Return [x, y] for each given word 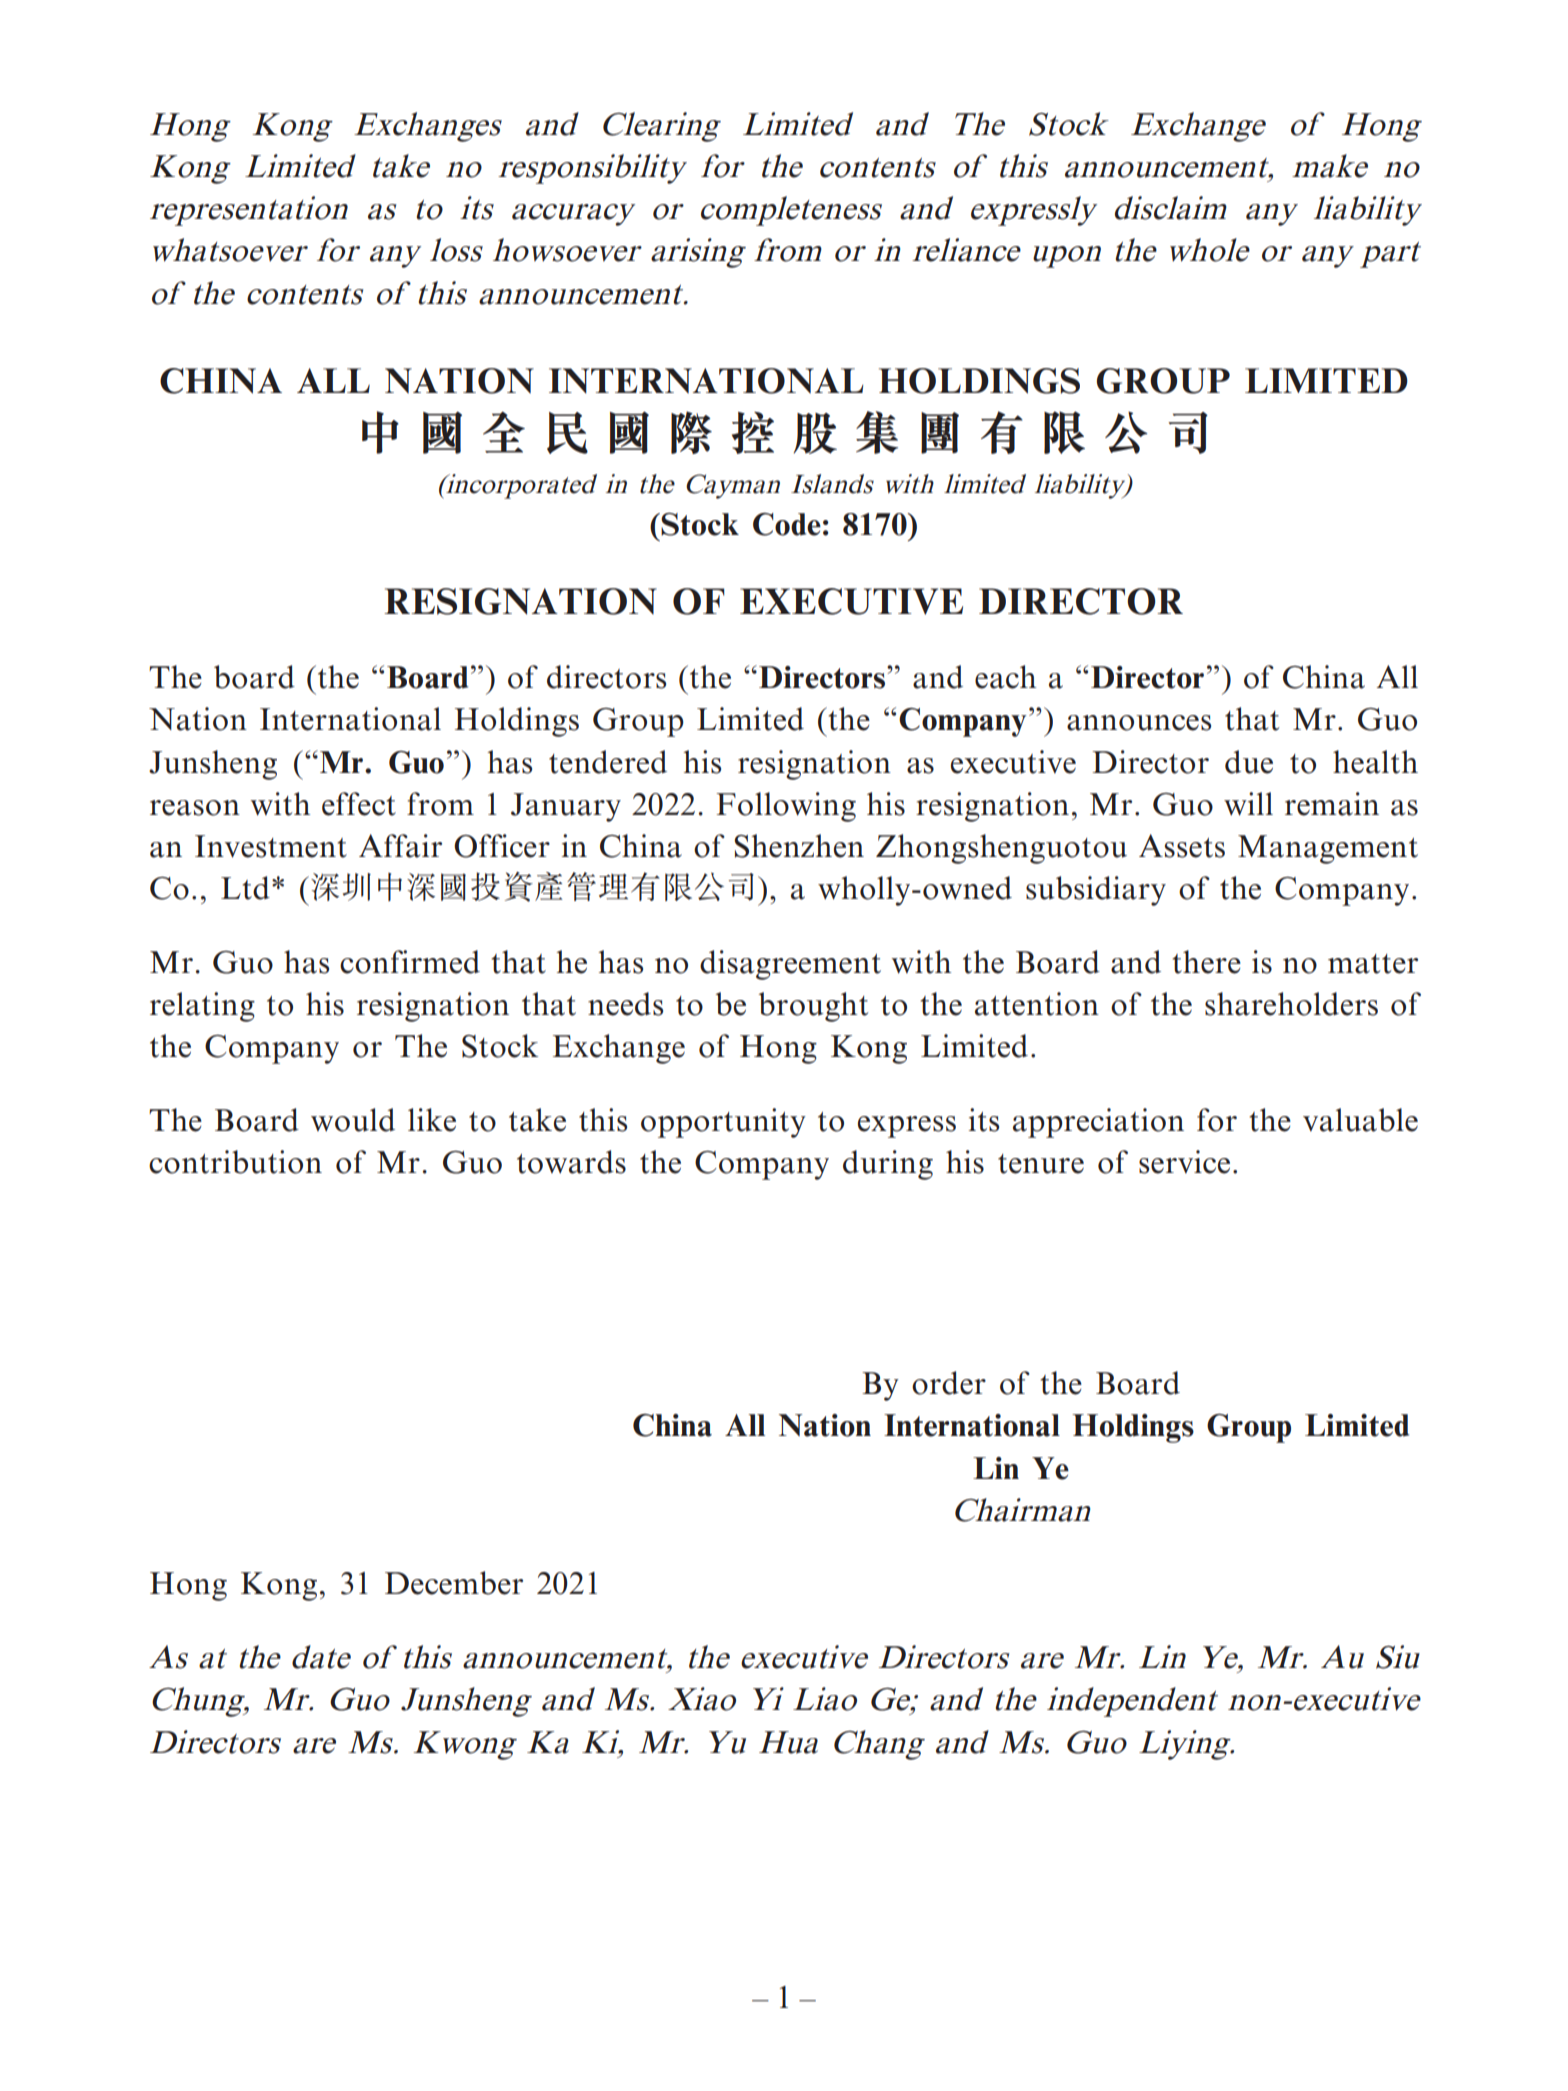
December [454, 1583]
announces [1139, 723]
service [1184, 1162]
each [1005, 677]
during [888, 1165]
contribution [235, 1162]
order [949, 1383]
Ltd [245, 888]
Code [787, 524]
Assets [1182, 846]
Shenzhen [799, 846]
